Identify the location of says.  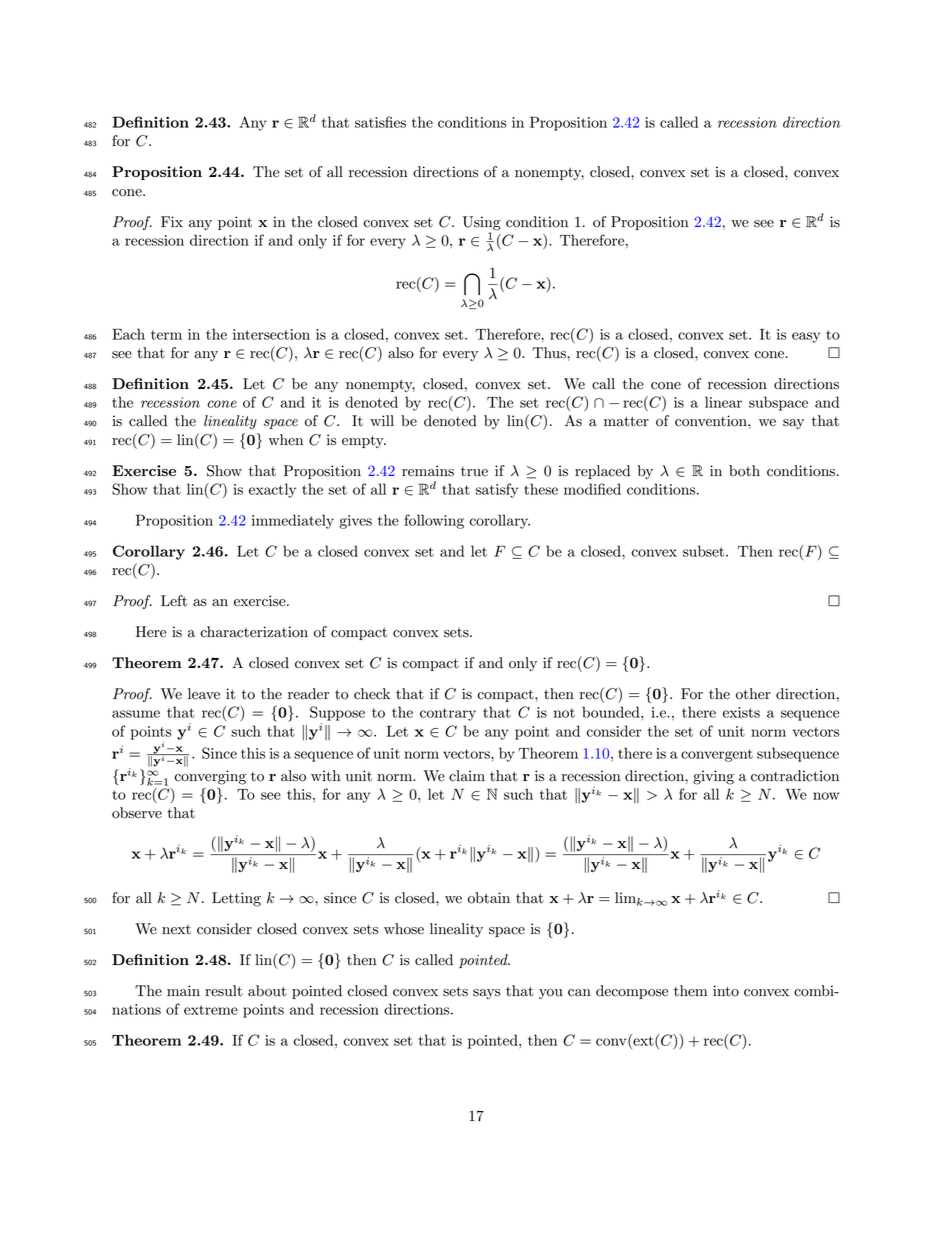
(487, 994).
